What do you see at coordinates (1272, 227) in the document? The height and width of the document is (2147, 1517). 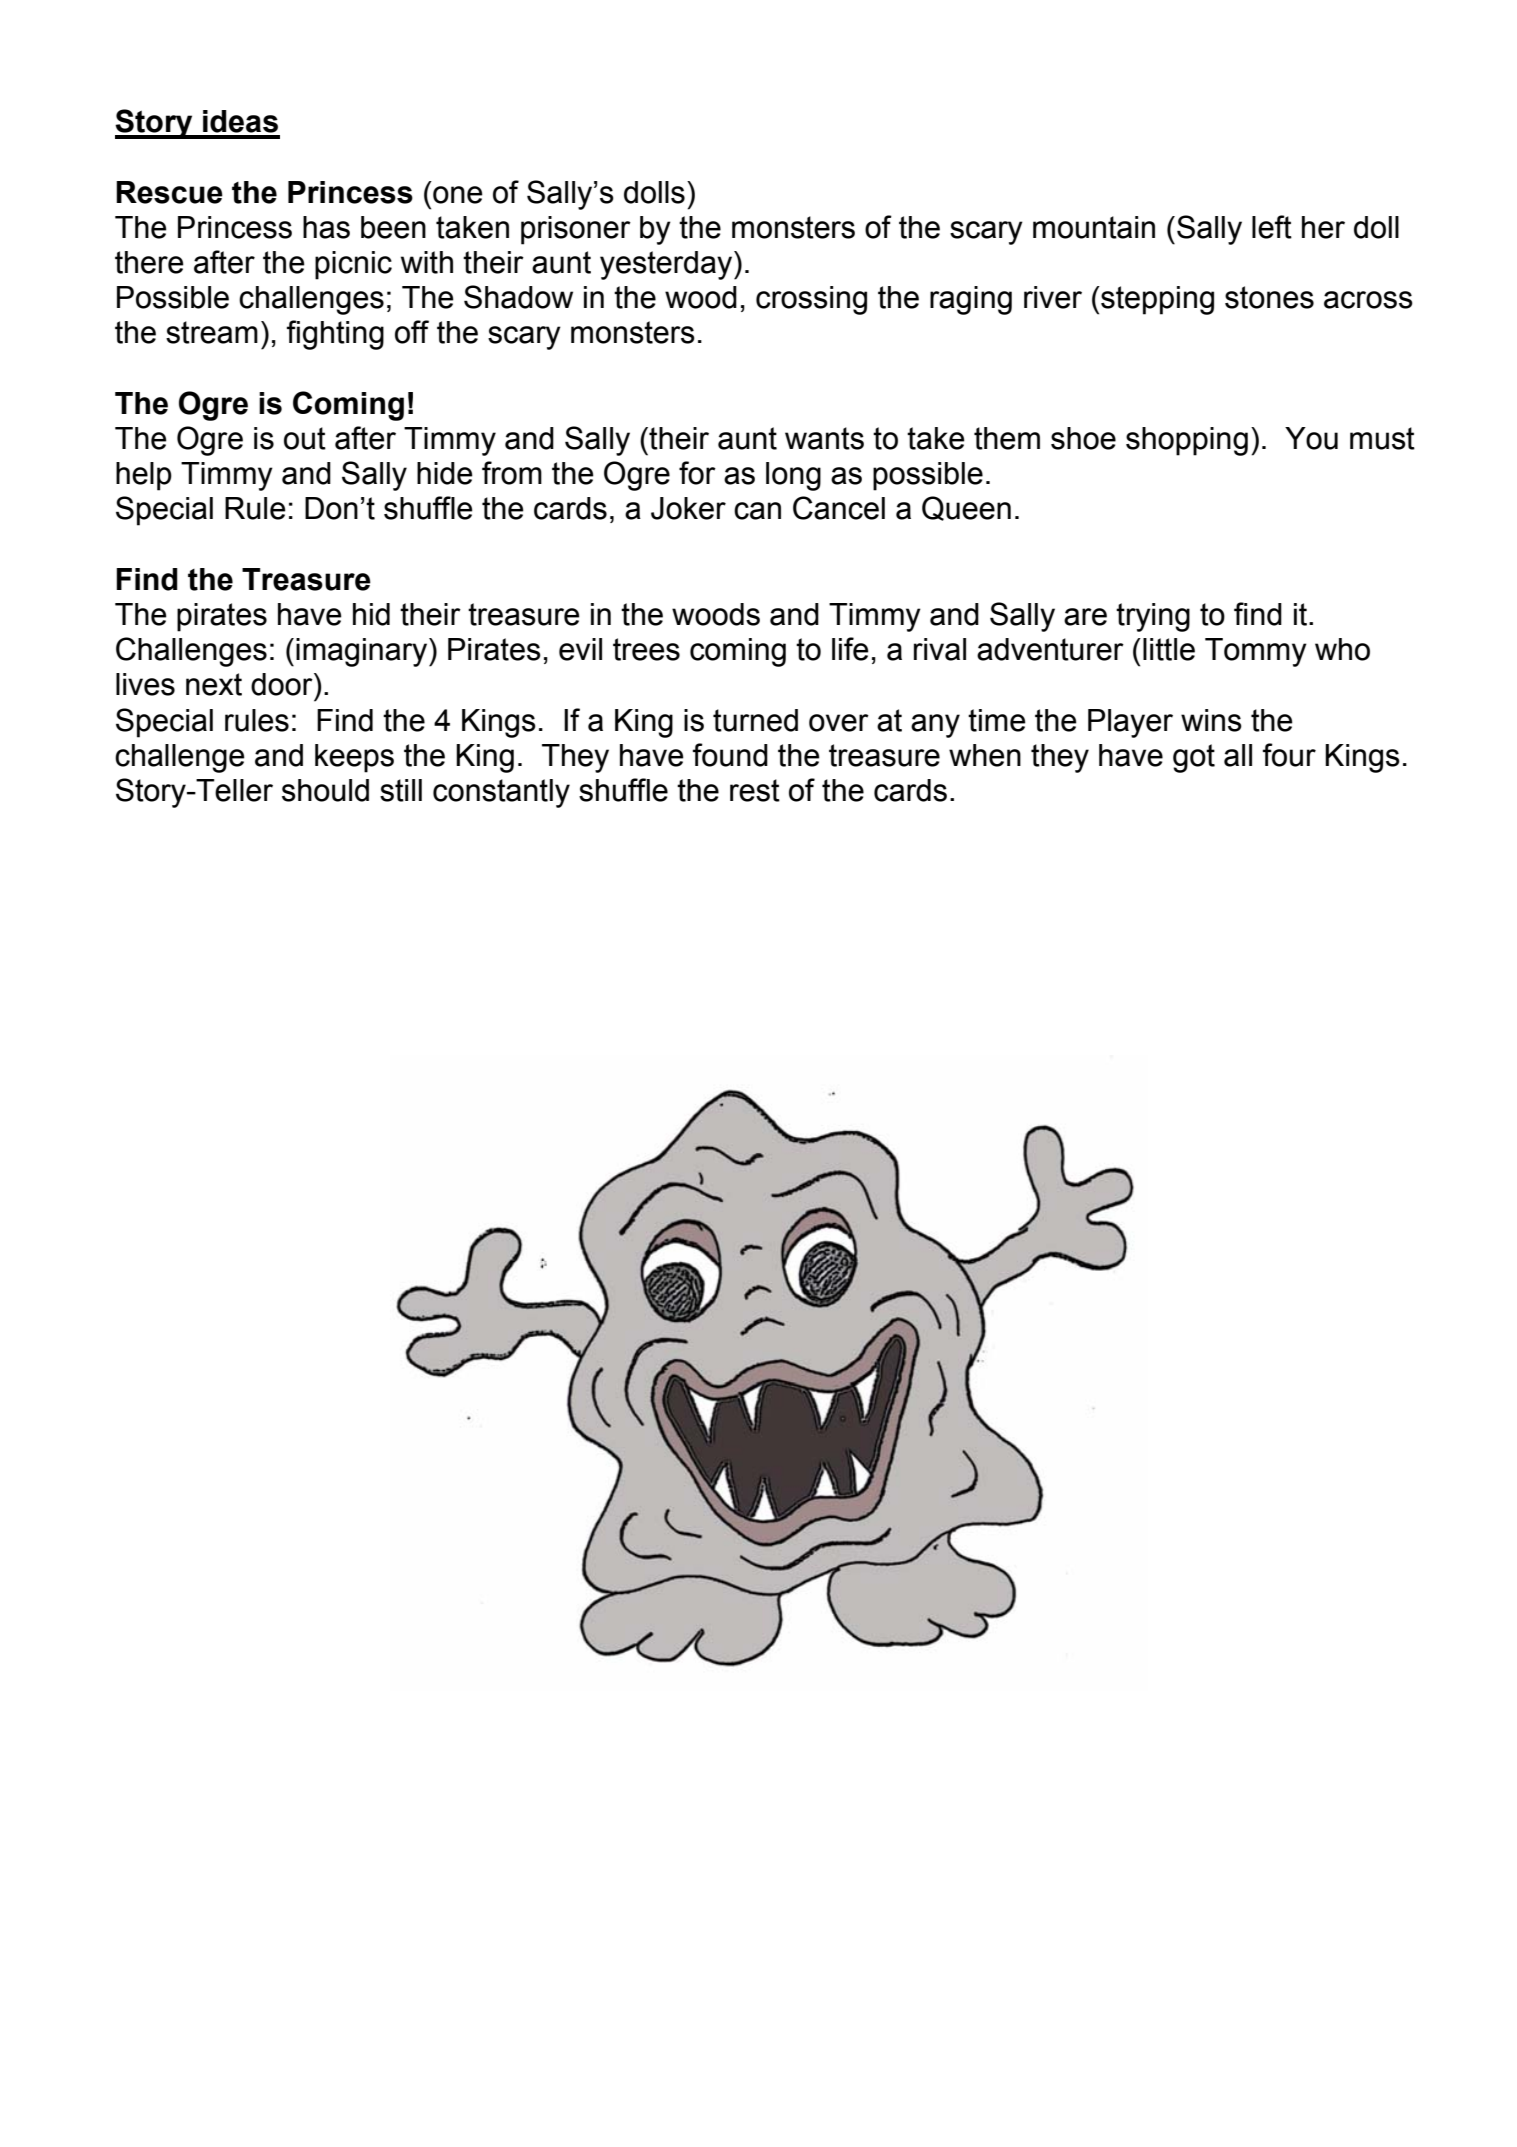 I see `left` at bounding box center [1272, 227].
